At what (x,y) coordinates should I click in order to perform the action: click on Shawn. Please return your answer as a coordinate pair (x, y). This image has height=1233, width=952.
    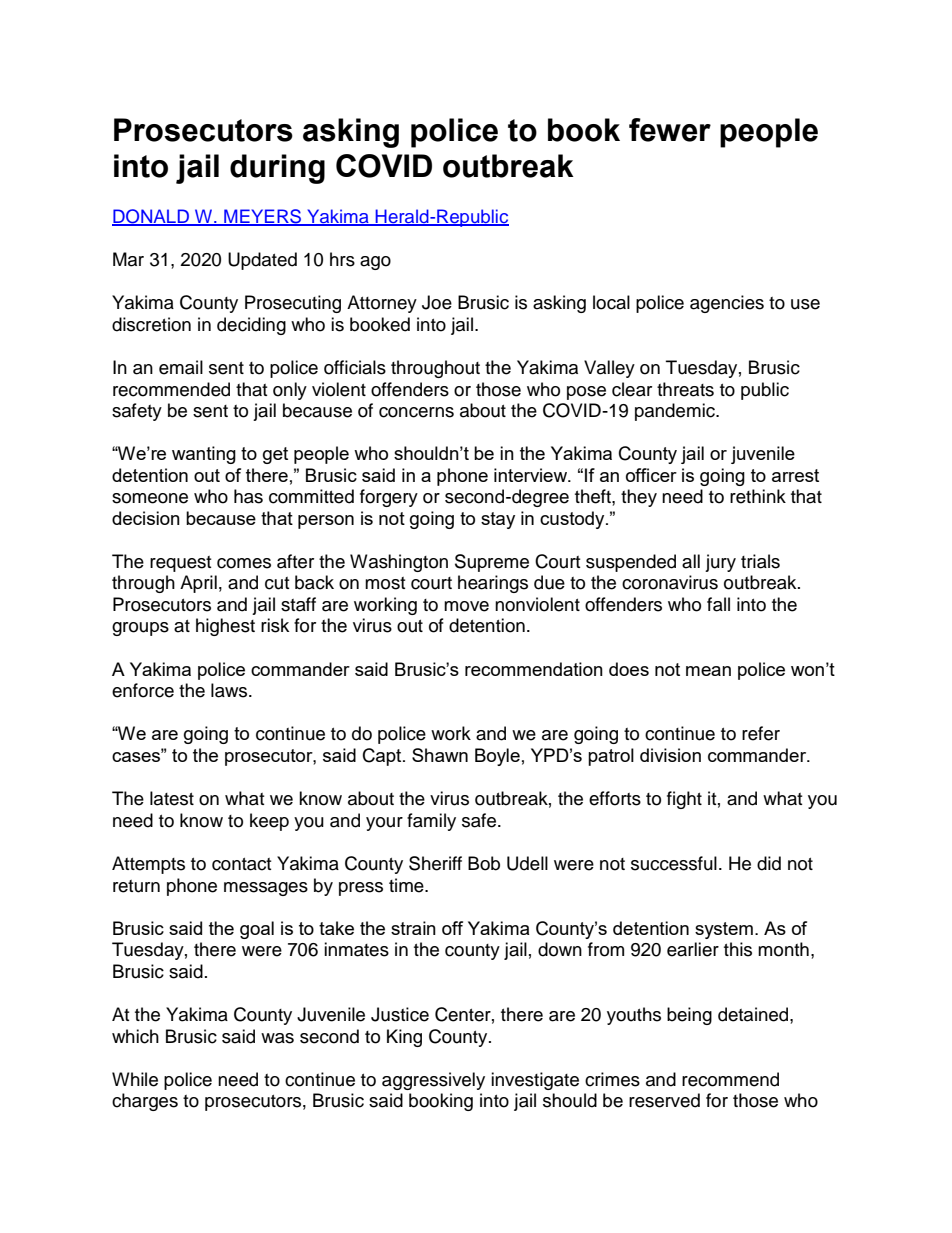
    Looking at the image, I should click on (440, 755).
